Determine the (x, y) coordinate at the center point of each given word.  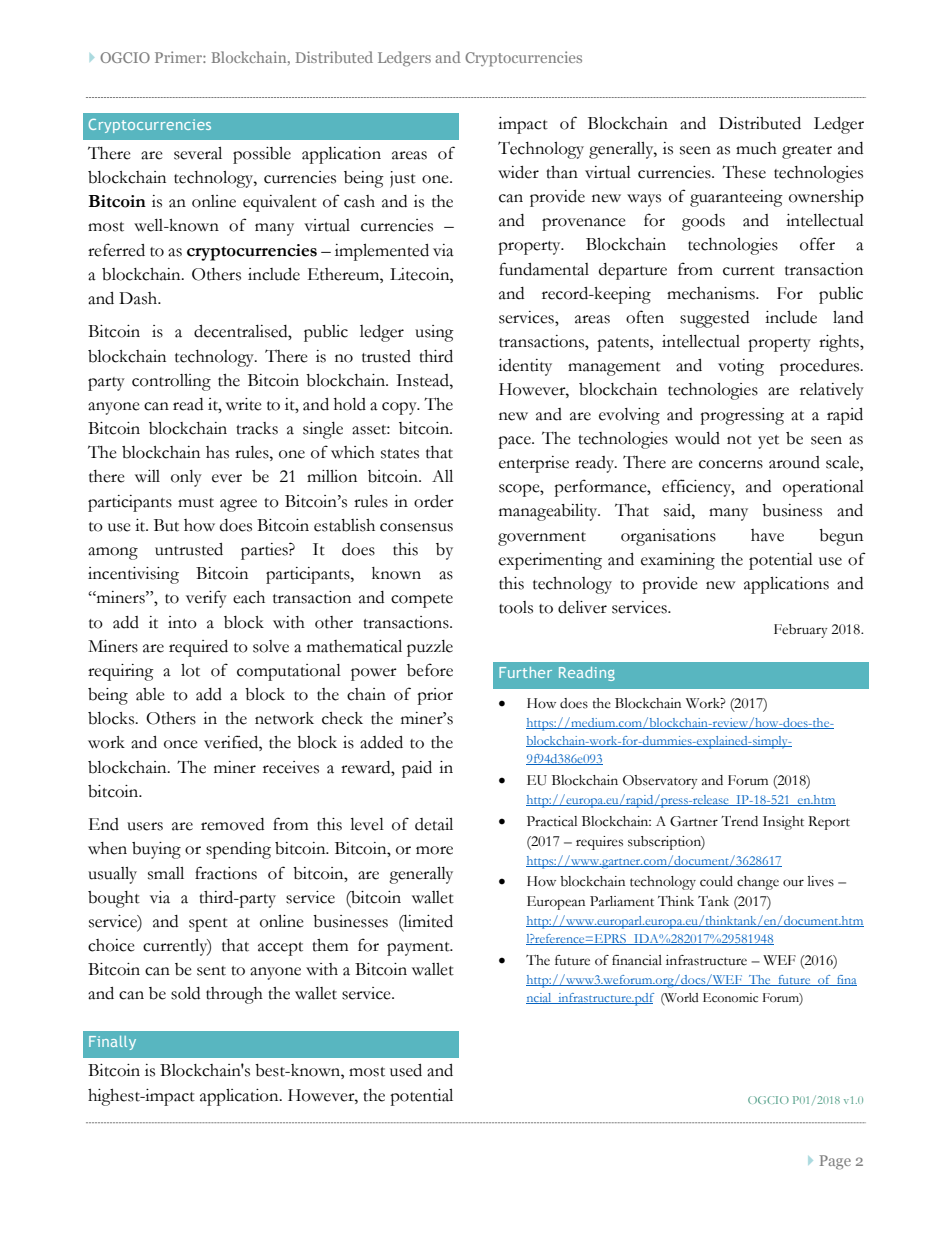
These (744, 172)
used (406, 1070)
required (198, 648)
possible (262, 155)
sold (185, 993)
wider (518, 172)
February (800, 631)
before (430, 670)
